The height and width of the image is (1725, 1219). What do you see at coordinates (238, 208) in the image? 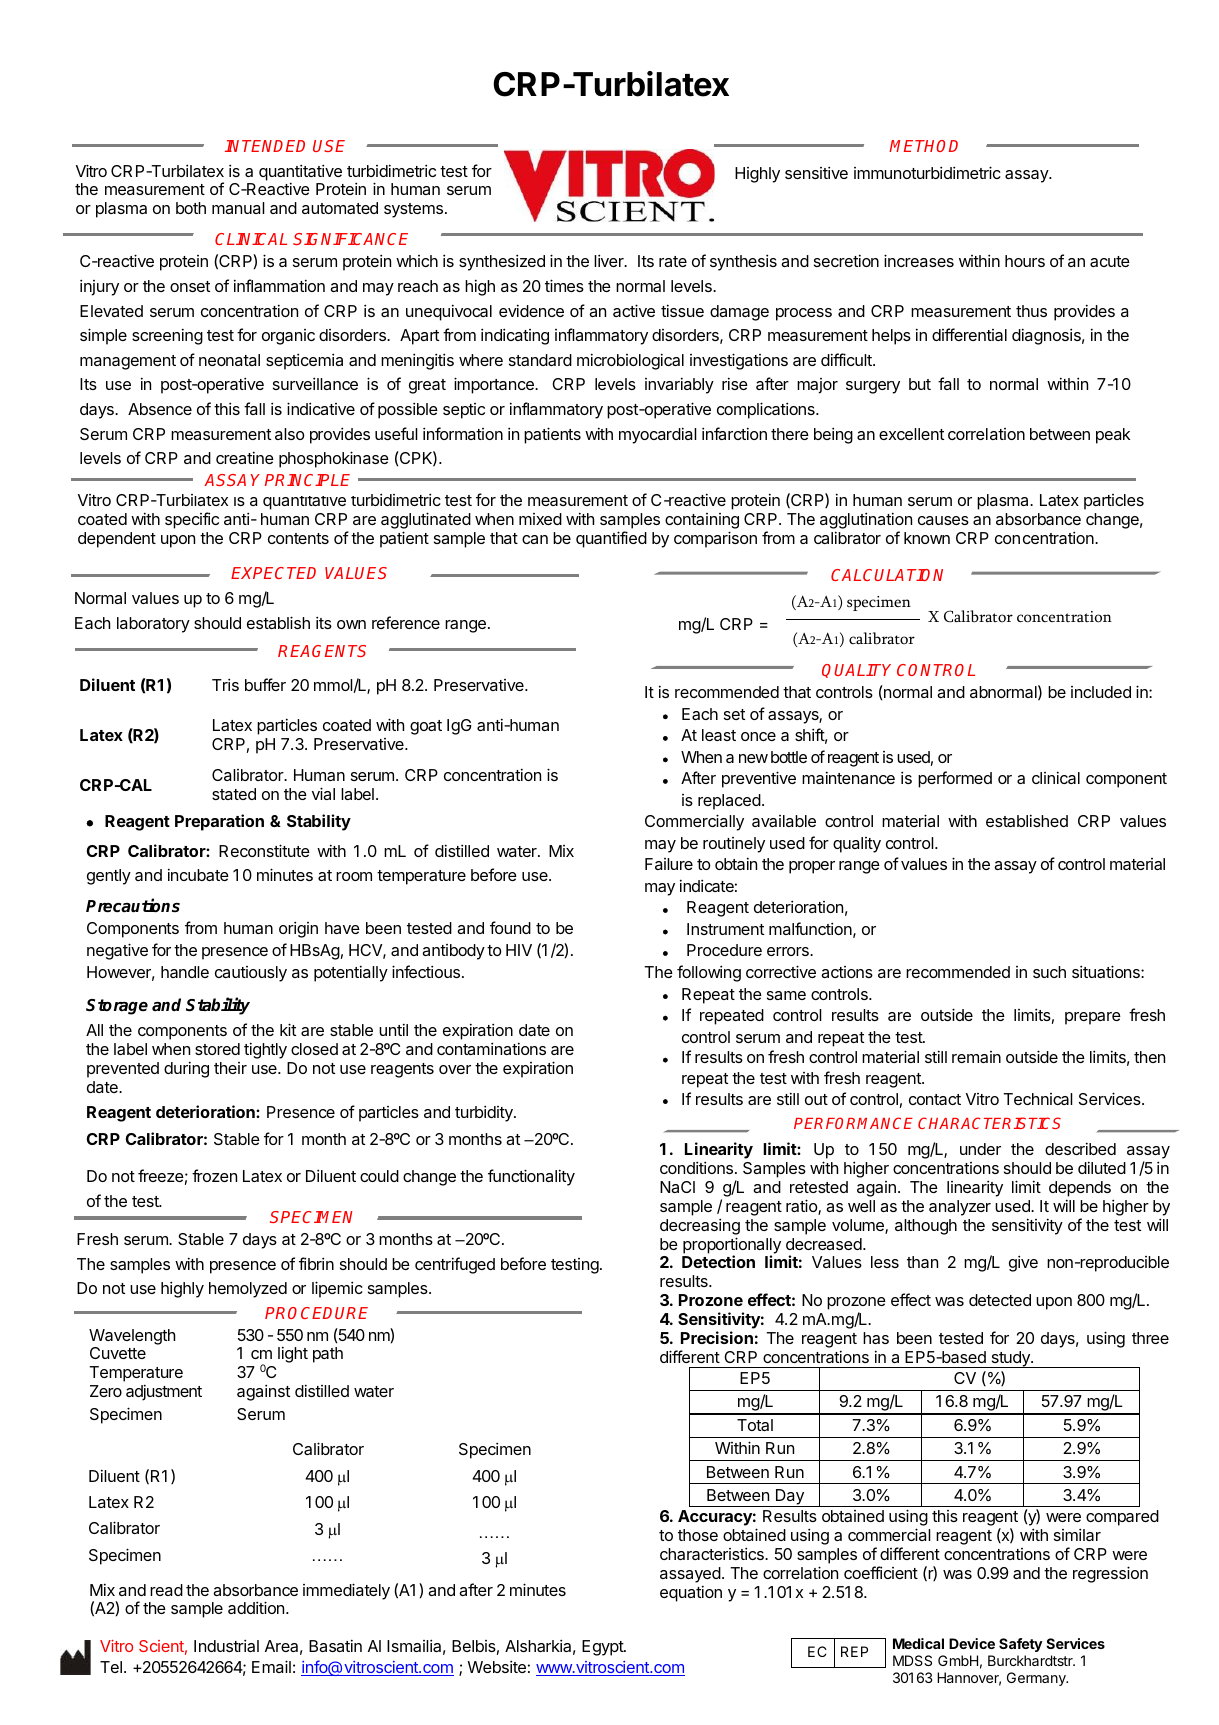
I see `manual` at bounding box center [238, 208].
